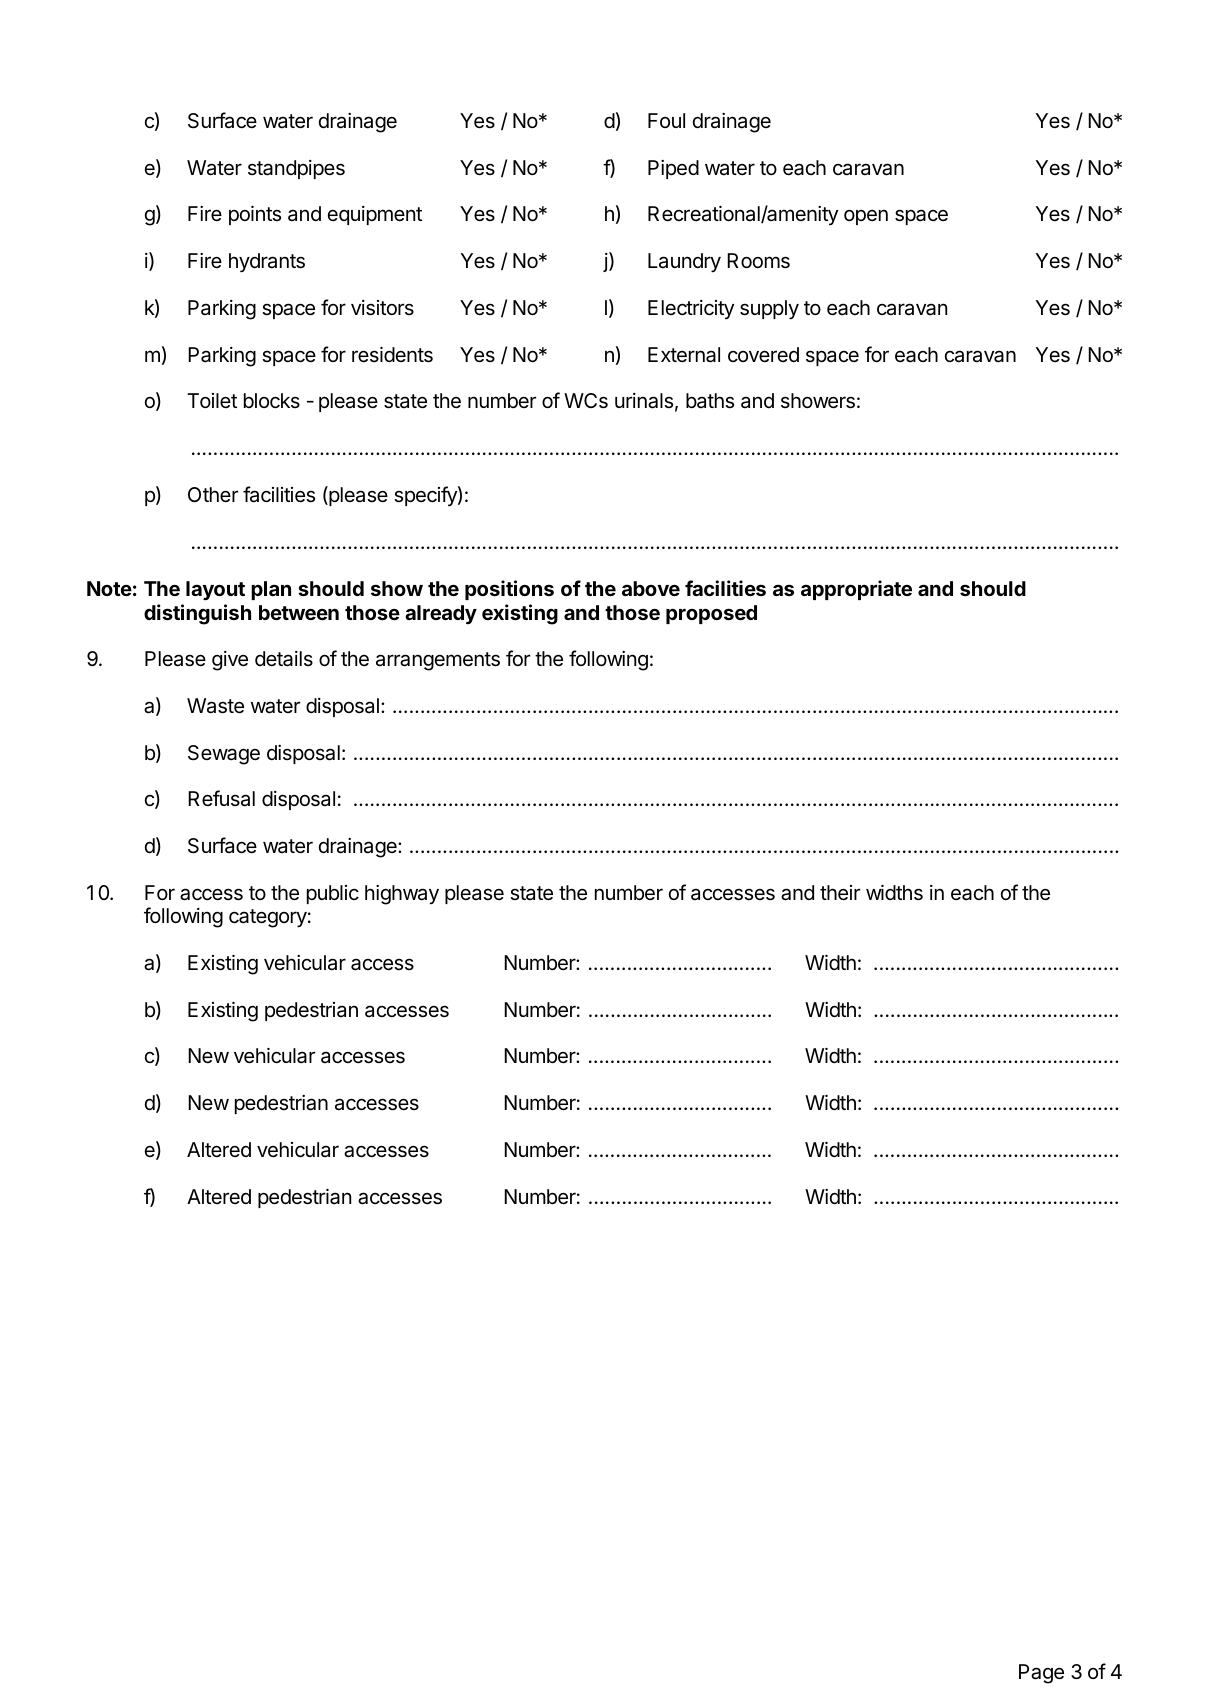 This document has height=1708, width=1207. Describe the element at coordinates (711, 614) in the document. I see `proposed` at that location.
